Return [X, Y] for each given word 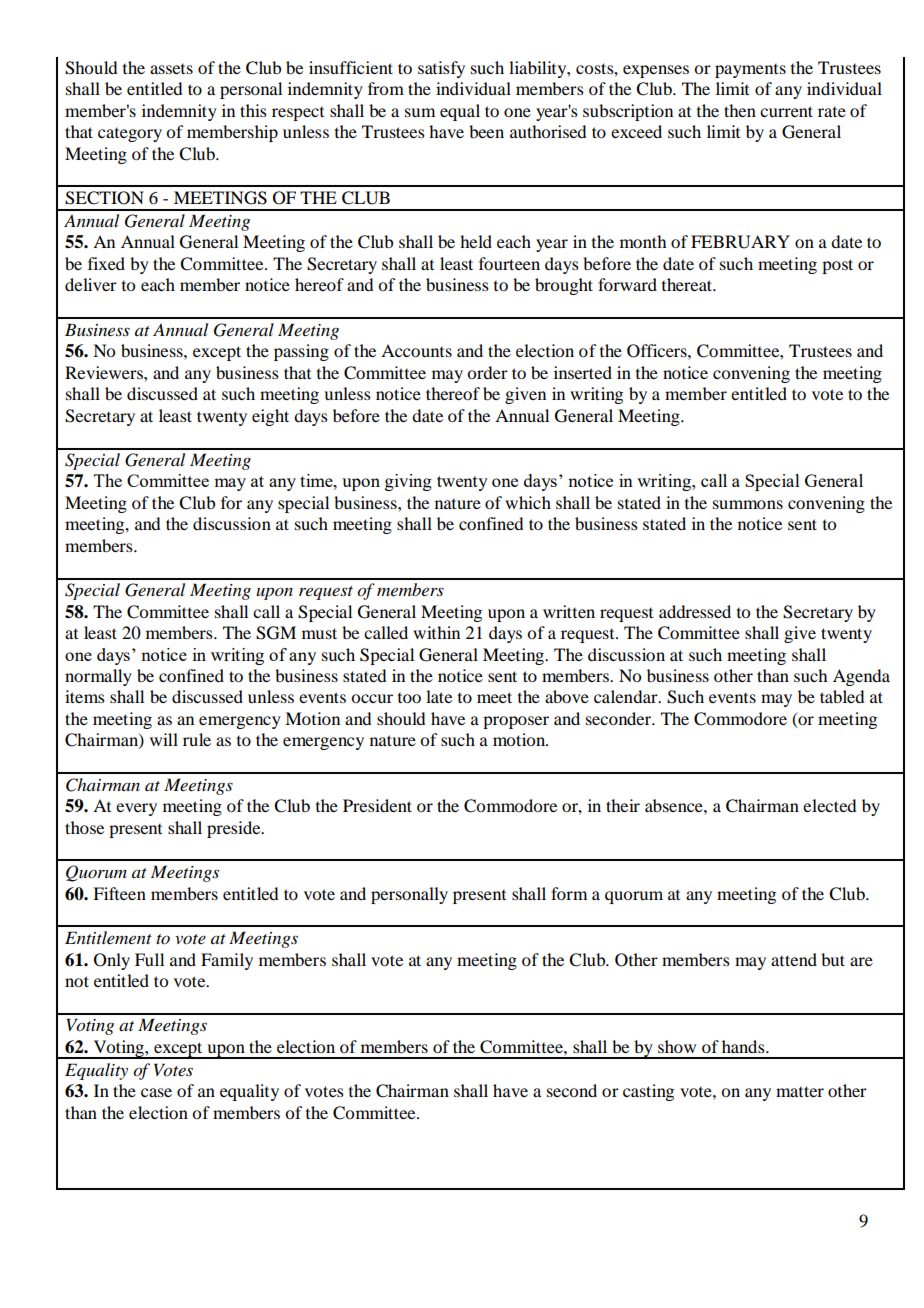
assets [171, 69]
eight [270, 417]
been [486, 131]
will [164, 739]
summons [748, 504]
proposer [516, 722]
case [156, 1092]
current [786, 111]
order [487, 372]
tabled [842, 696]
